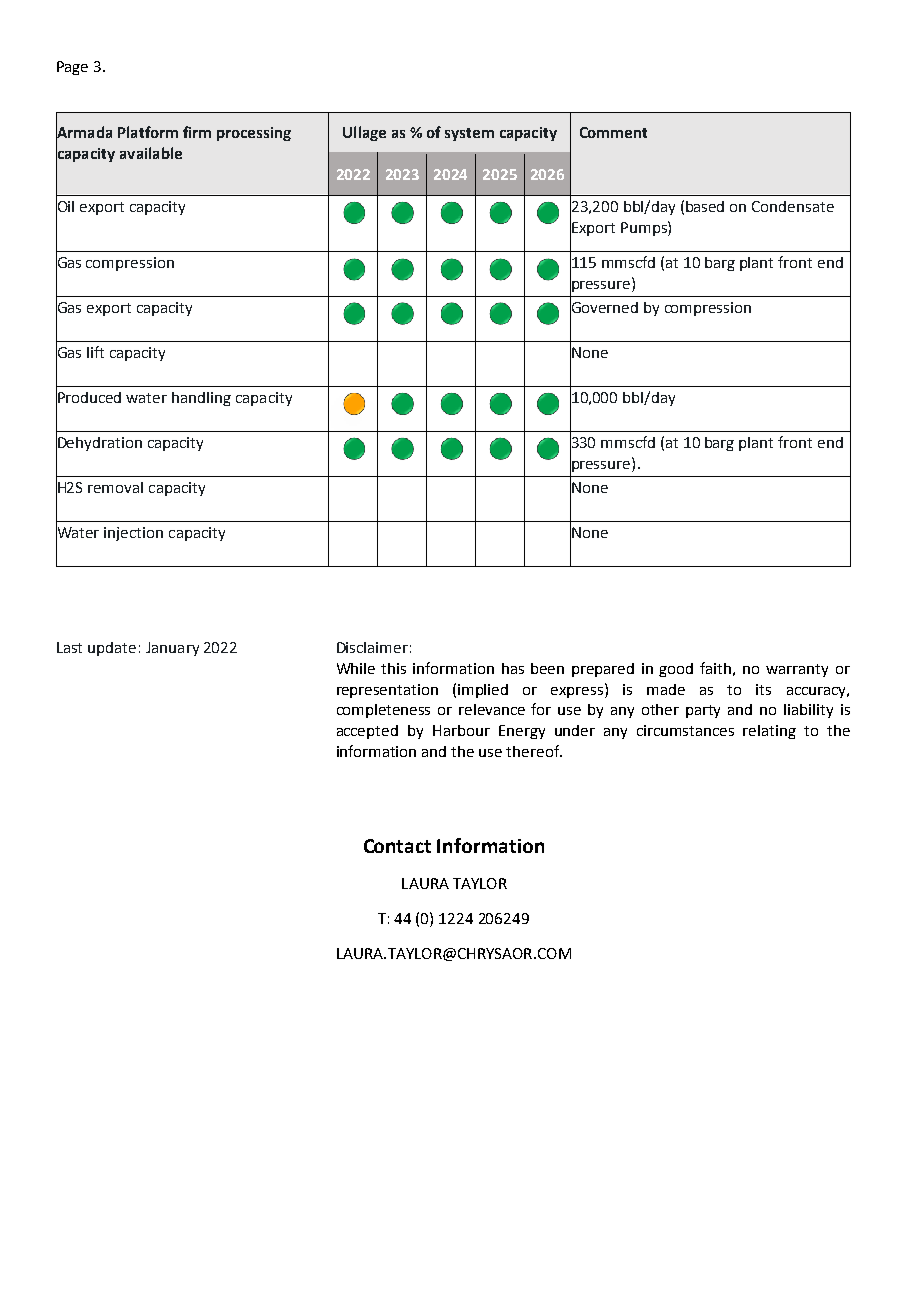 Image resolution: width=924 pixels, height=1308 pixels. I want to click on removal, so click(115, 487).
